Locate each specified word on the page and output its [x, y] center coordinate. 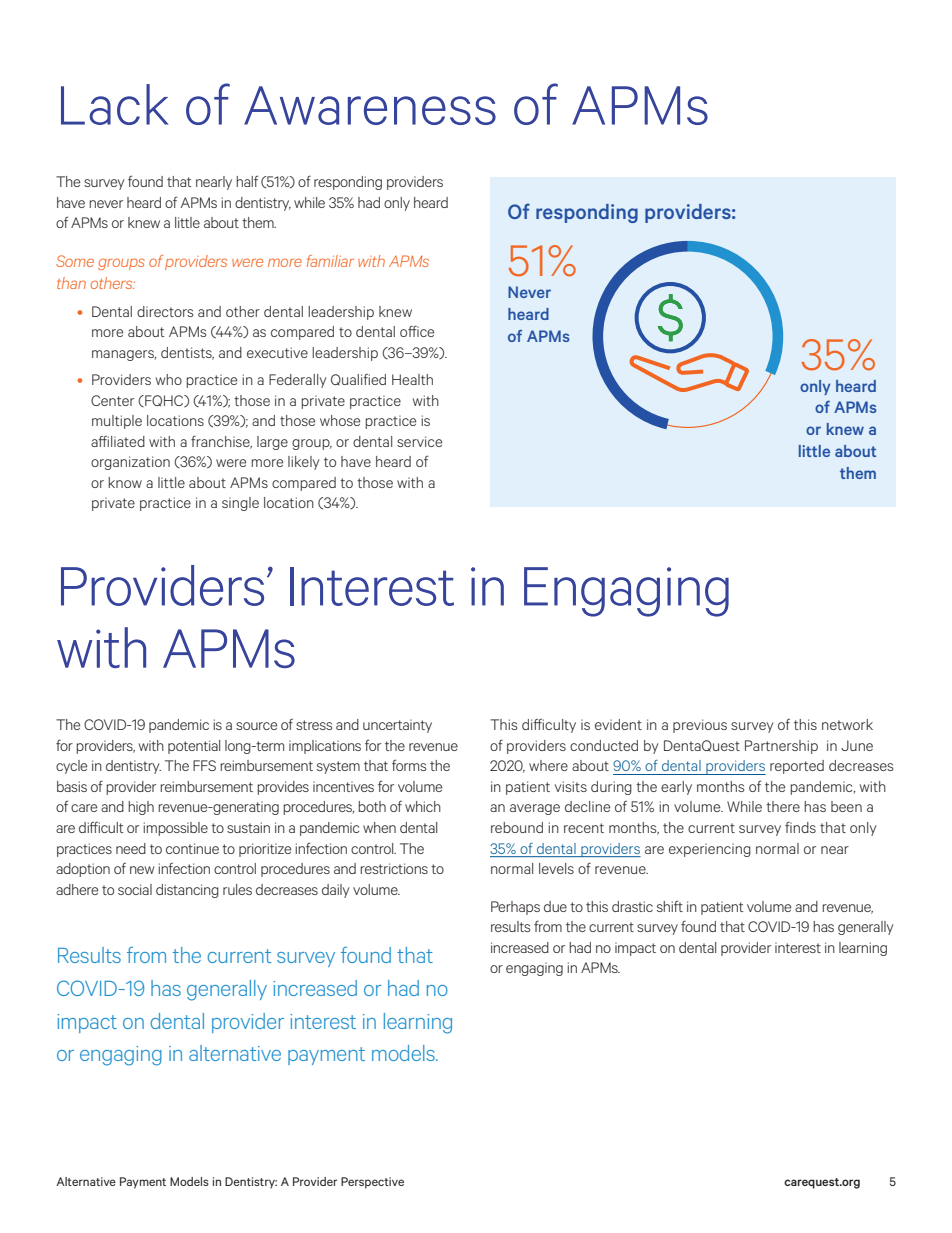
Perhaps [515, 908]
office [417, 331]
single [240, 504]
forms [409, 765]
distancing [187, 891]
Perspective [372, 1183]
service [419, 441]
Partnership [781, 747]
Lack [115, 104]
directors [165, 311]
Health [412, 379]
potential [194, 747]
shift [670, 906]
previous [700, 726]
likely [304, 463]
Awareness [370, 105]
